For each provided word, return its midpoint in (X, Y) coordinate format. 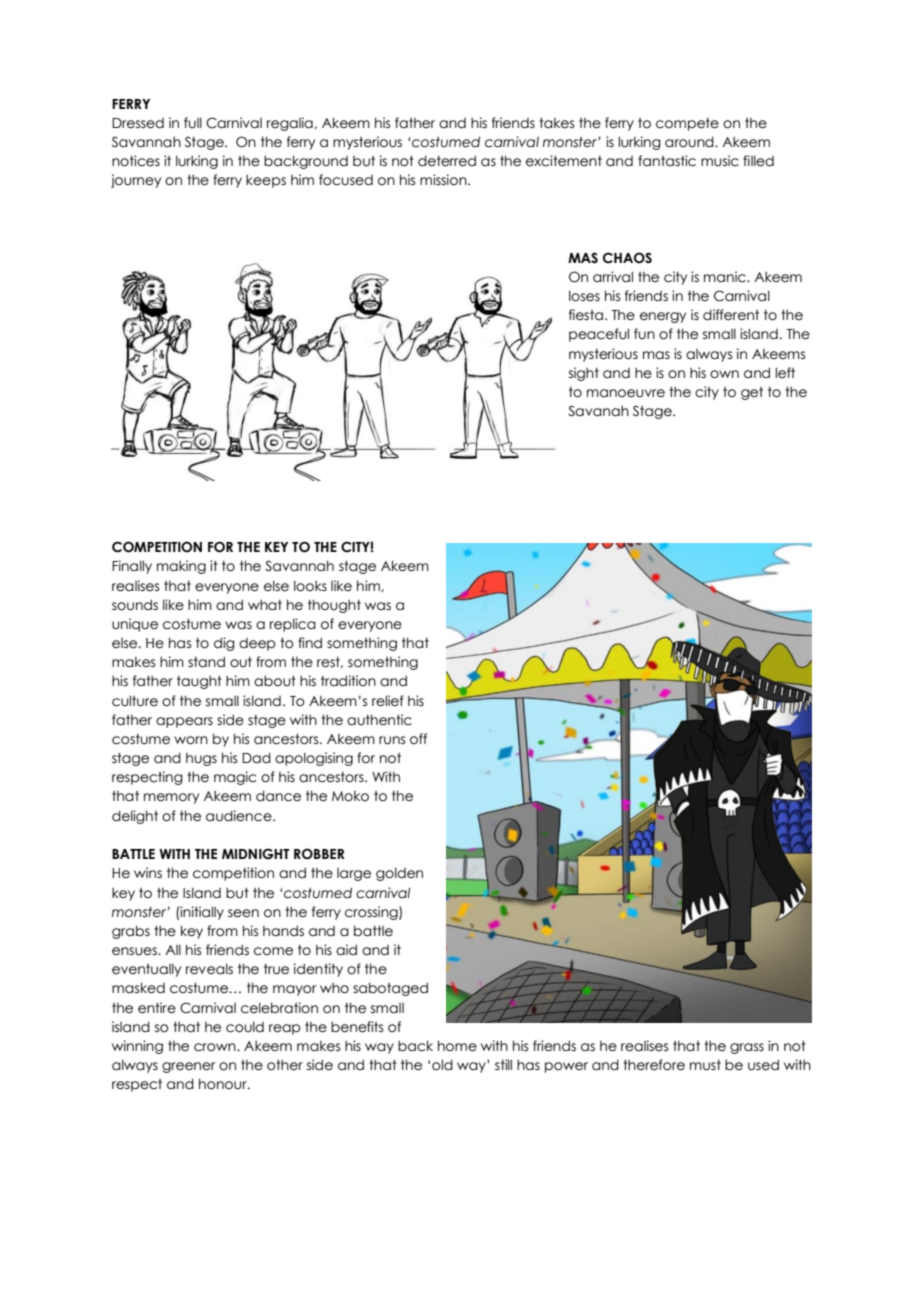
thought (334, 606)
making (181, 567)
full (193, 123)
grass (747, 1048)
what (265, 605)
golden (399, 874)
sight (584, 374)
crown (216, 1047)
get (752, 393)
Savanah (598, 411)
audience (240, 816)
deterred (447, 161)
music (720, 161)
